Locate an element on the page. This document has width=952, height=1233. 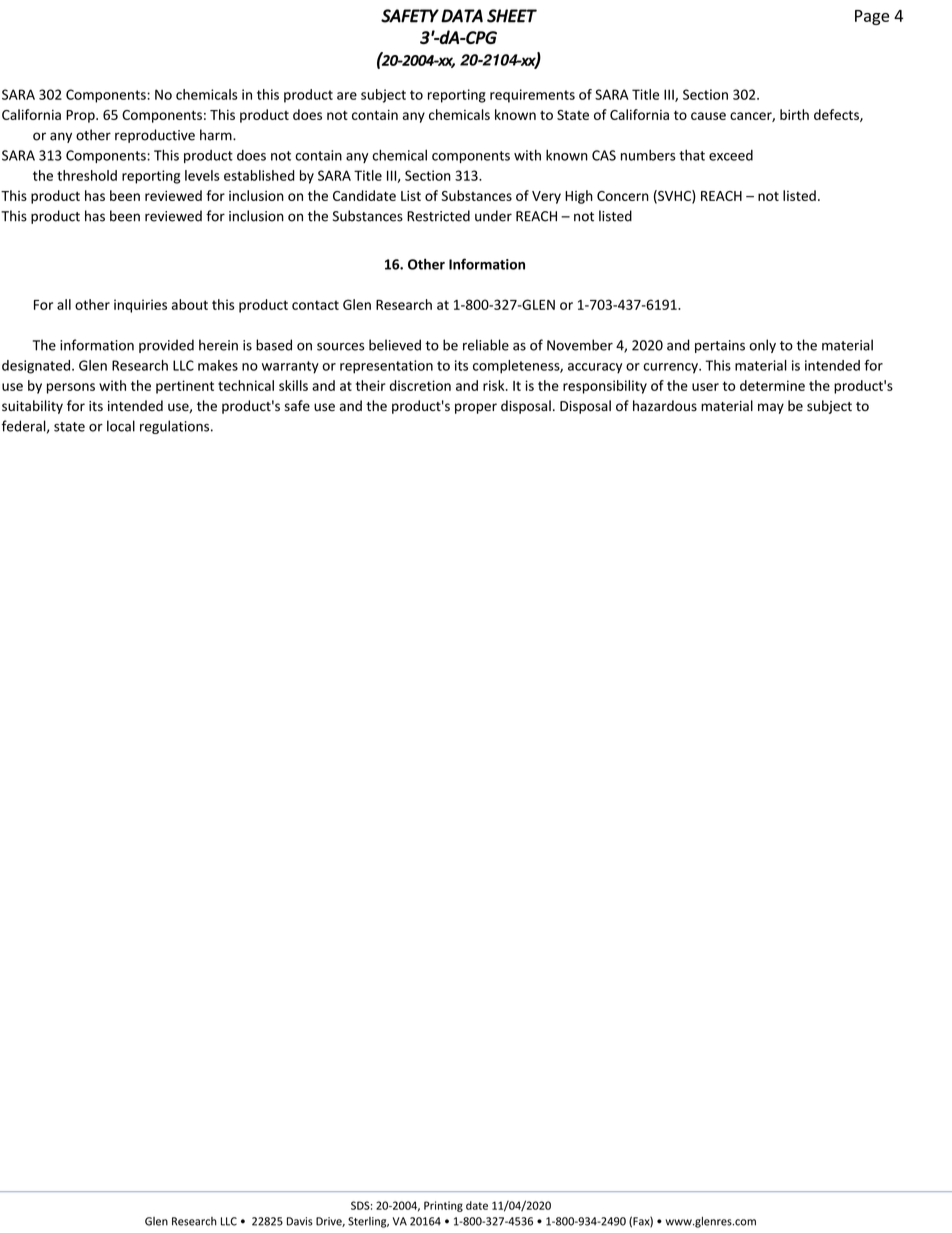
Davis is located at coordinates (300, 1221).
